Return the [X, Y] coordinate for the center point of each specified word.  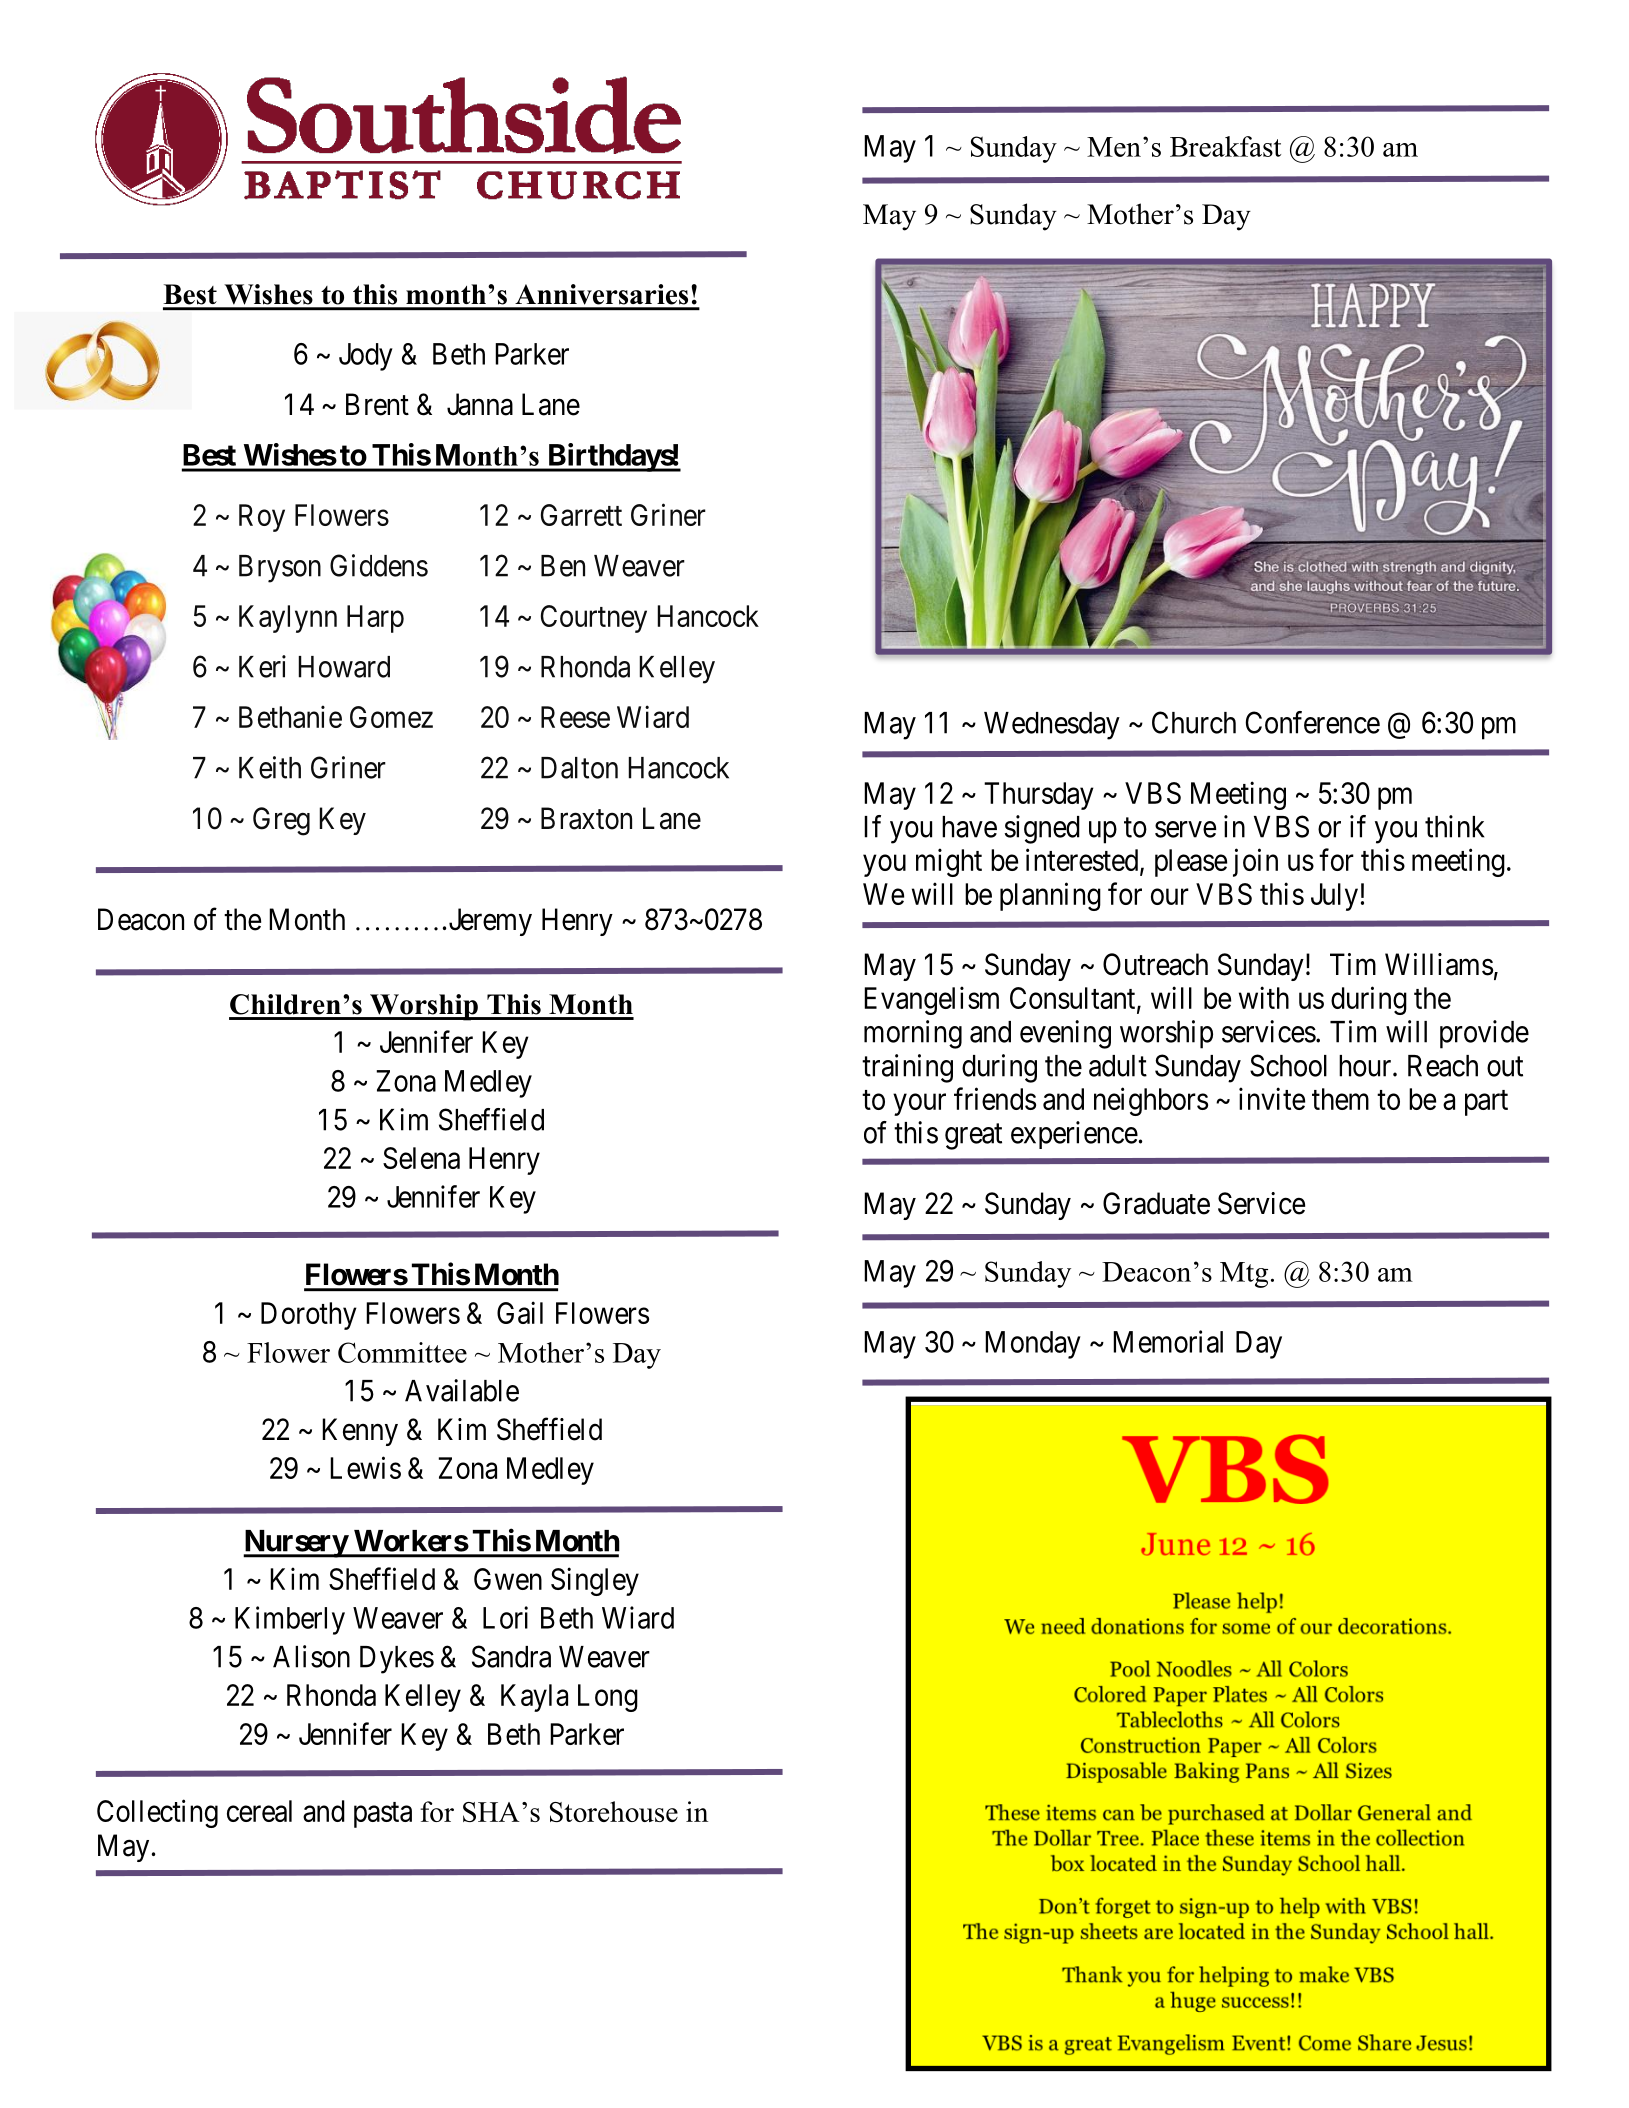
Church [1194, 722]
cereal [259, 1811]
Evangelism [931, 1000]
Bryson [280, 569]
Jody [366, 357]
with [1264, 997]
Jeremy [490, 922]
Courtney [594, 619]
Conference [1313, 722]
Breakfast [1225, 146]
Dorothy [309, 1316]
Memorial [1168, 1341]
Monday [1033, 1345]
